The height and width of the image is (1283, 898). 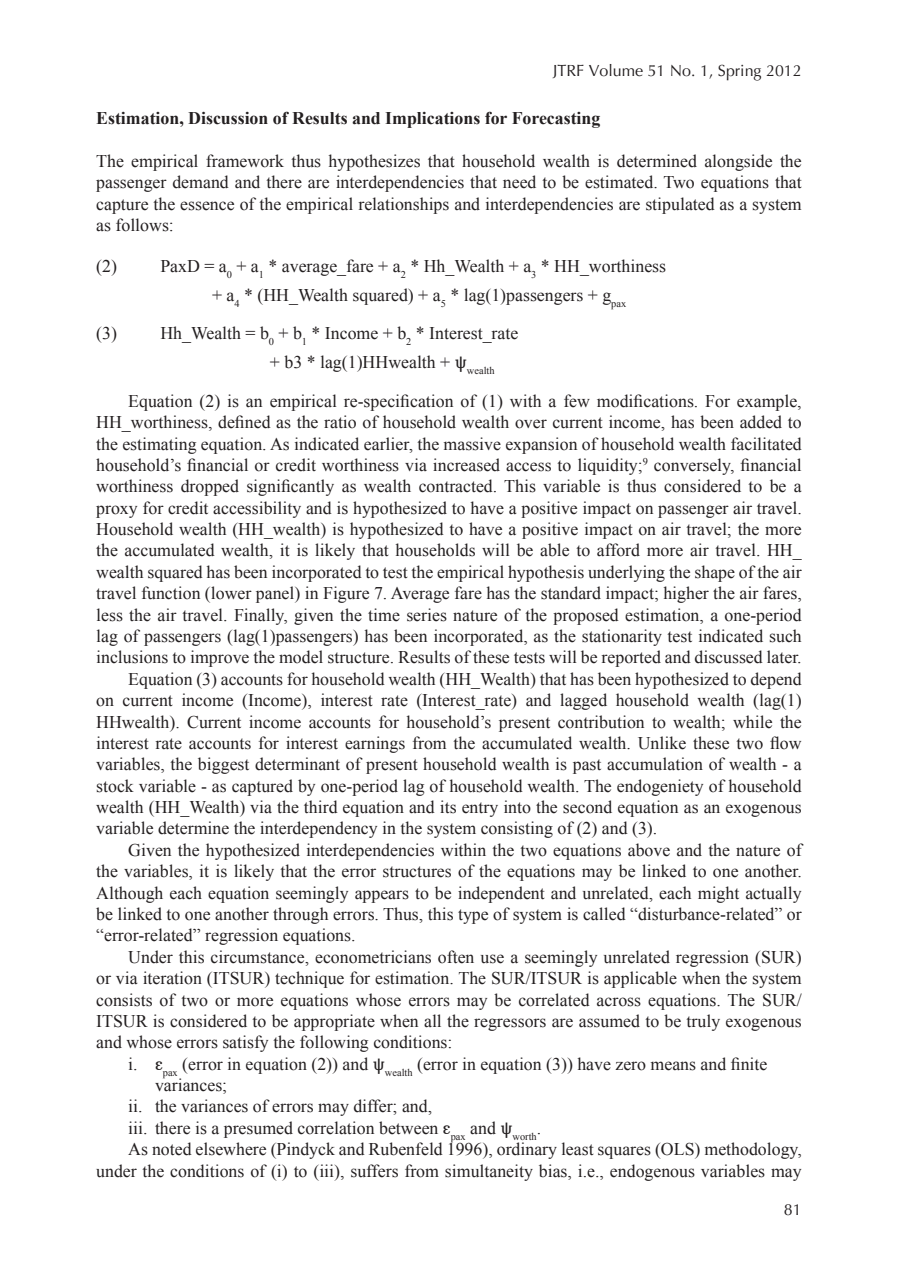 I want to click on Spring, so click(x=739, y=72).
